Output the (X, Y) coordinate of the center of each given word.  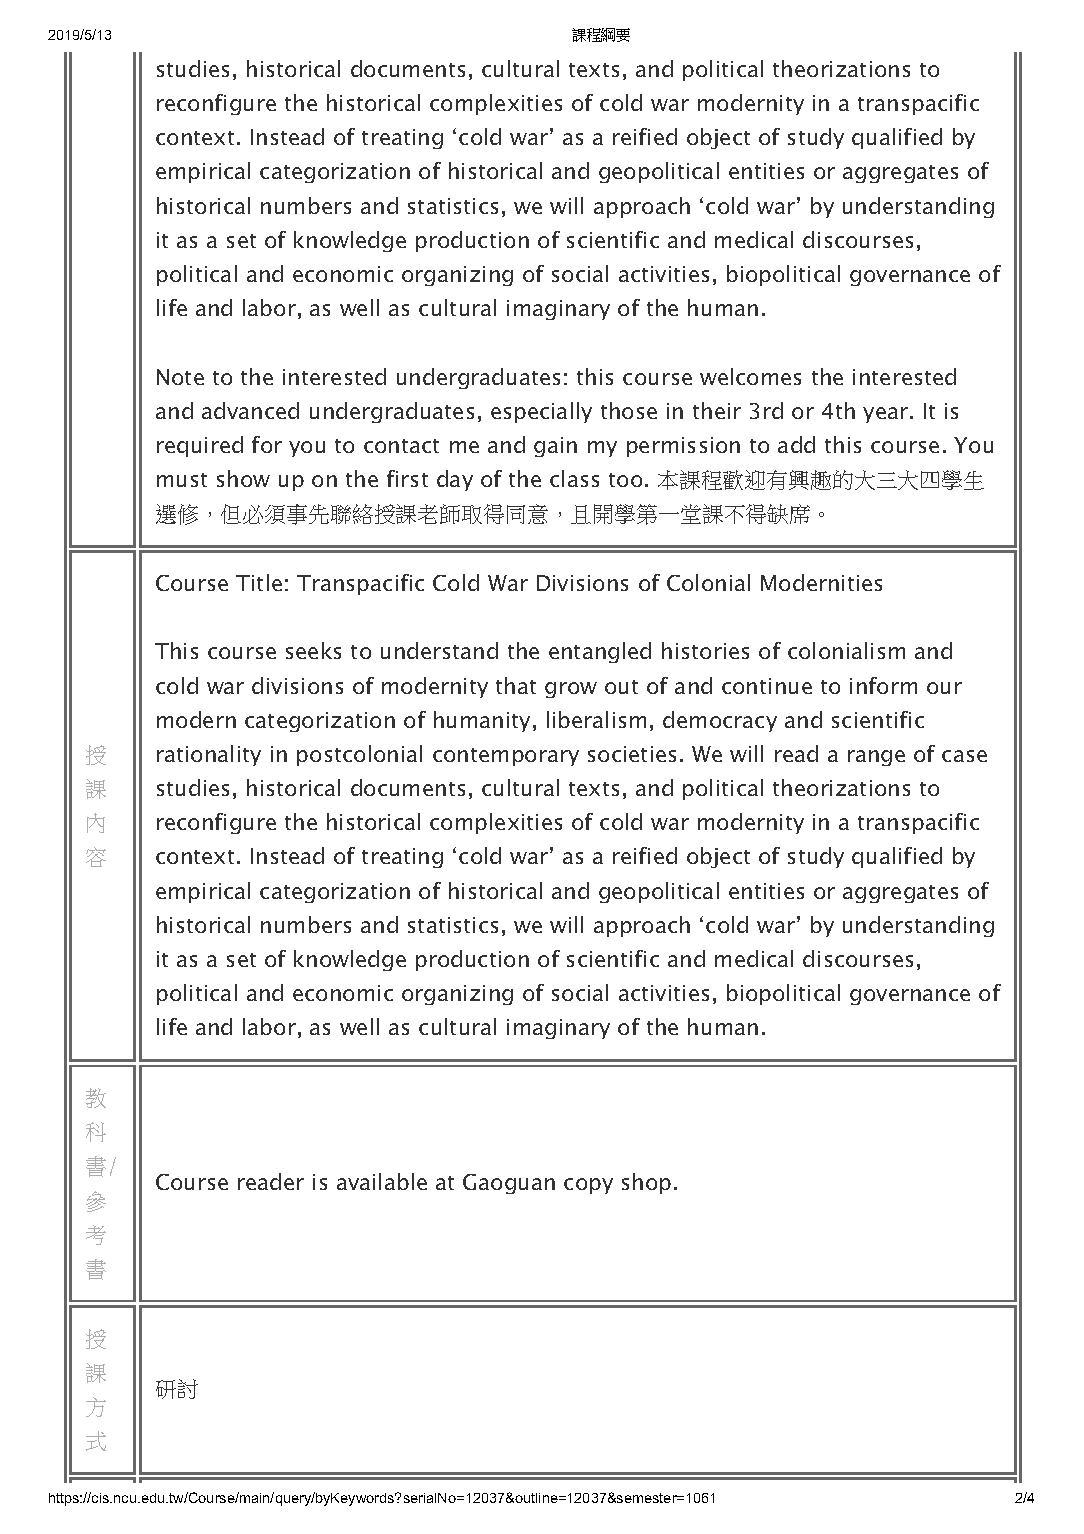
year (885, 415)
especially (541, 412)
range (876, 758)
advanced (250, 410)
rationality (209, 755)
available (382, 1181)
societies (632, 754)
